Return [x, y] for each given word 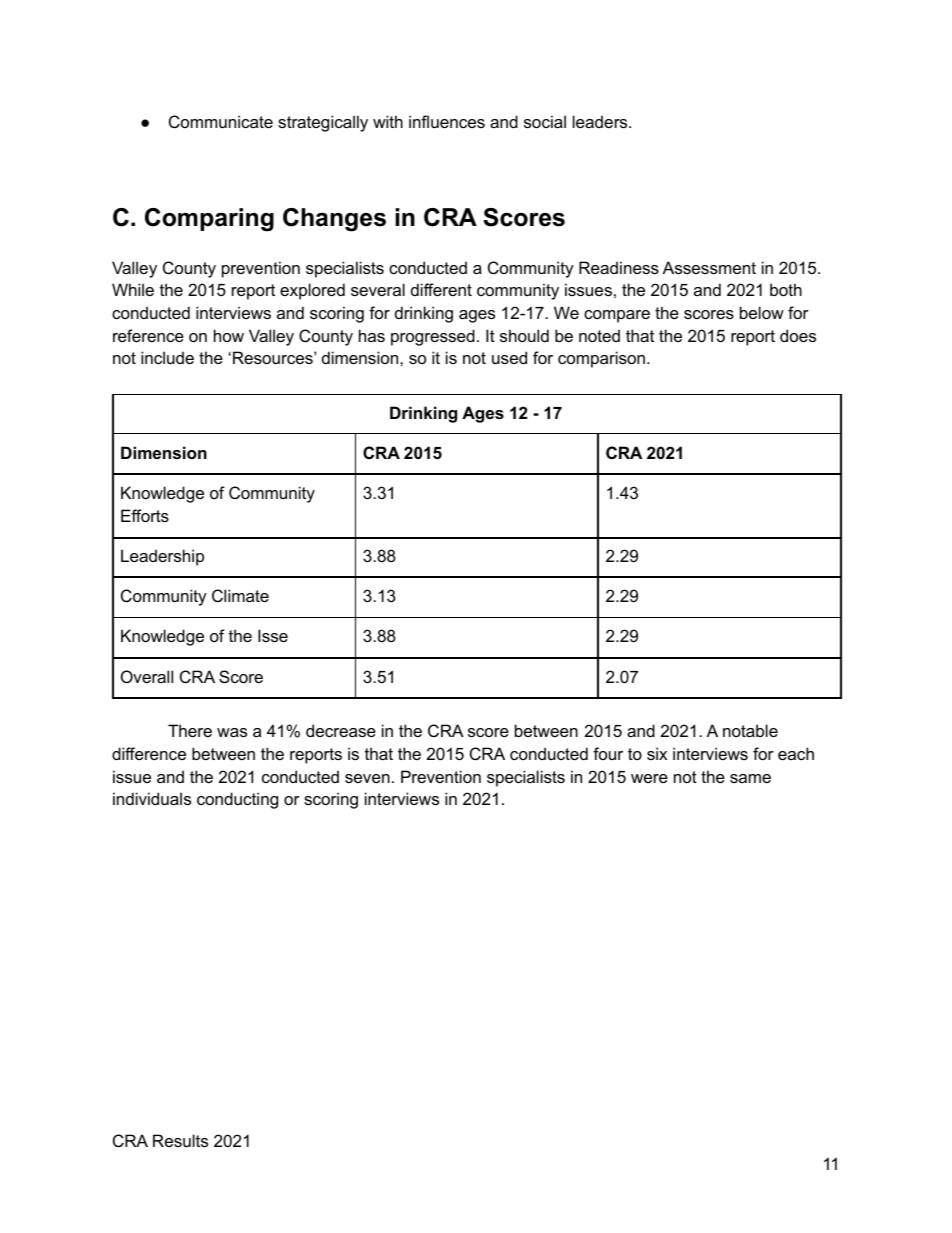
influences [447, 121]
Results [180, 1140]
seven [367, 778]
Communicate [221, 121]
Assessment [709, 267]
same [750, 778]
